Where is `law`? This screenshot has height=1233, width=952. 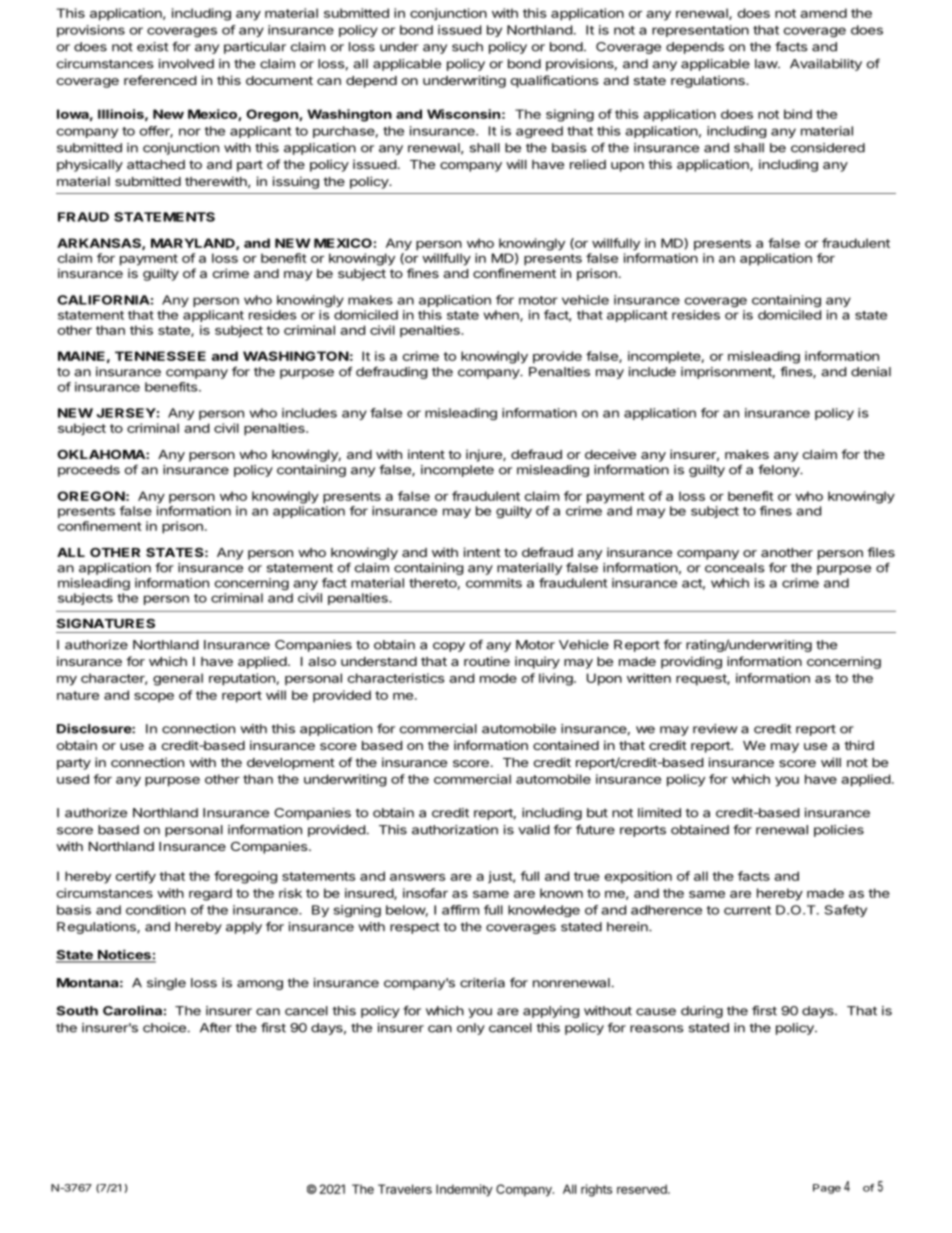 law is located at coordinates (767, 64).
